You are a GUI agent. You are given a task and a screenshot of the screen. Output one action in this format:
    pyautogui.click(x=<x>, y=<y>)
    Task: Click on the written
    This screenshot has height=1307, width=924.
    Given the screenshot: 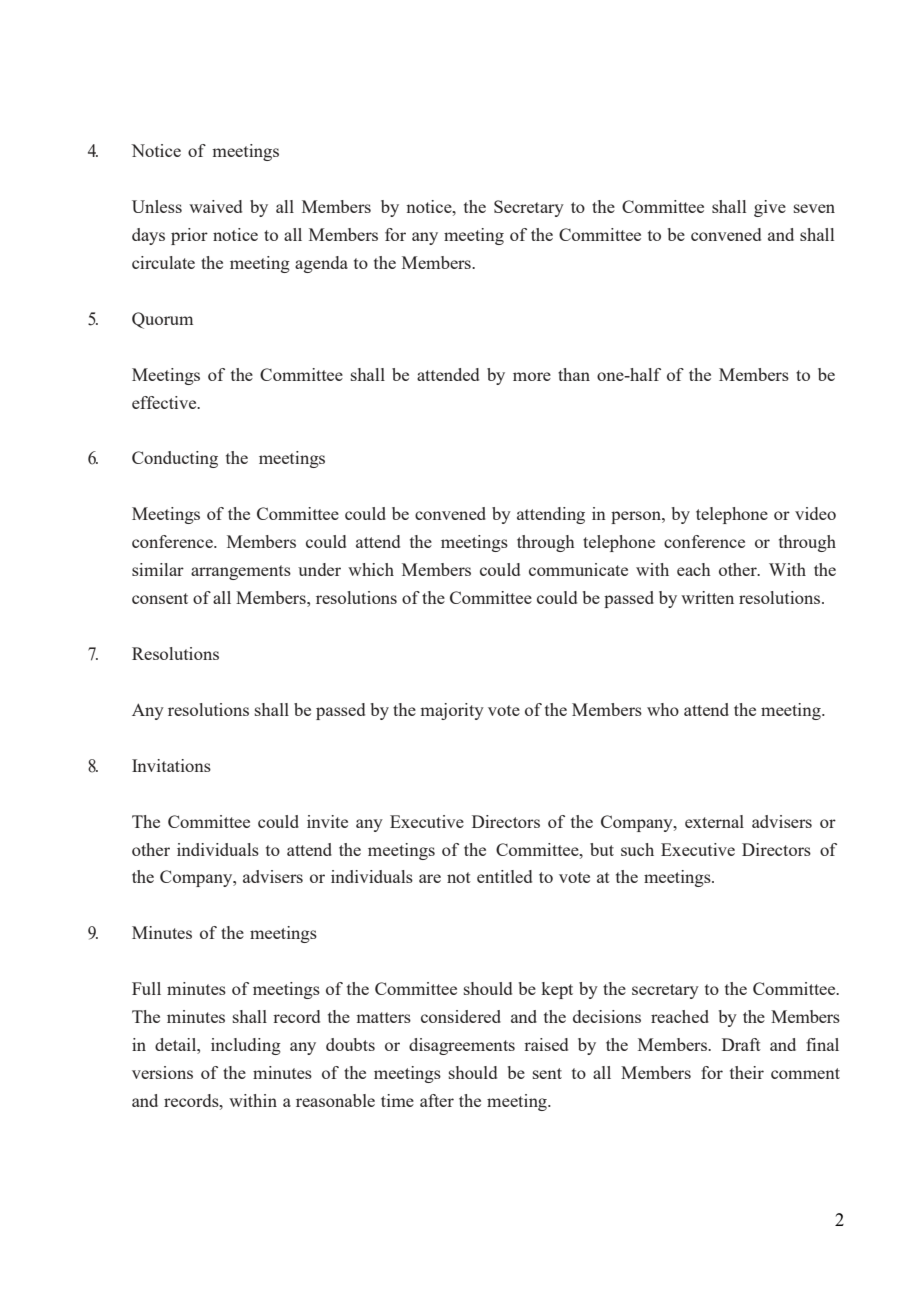 What is the action you would take?
    pyautogui.click(x=707, y=597)
